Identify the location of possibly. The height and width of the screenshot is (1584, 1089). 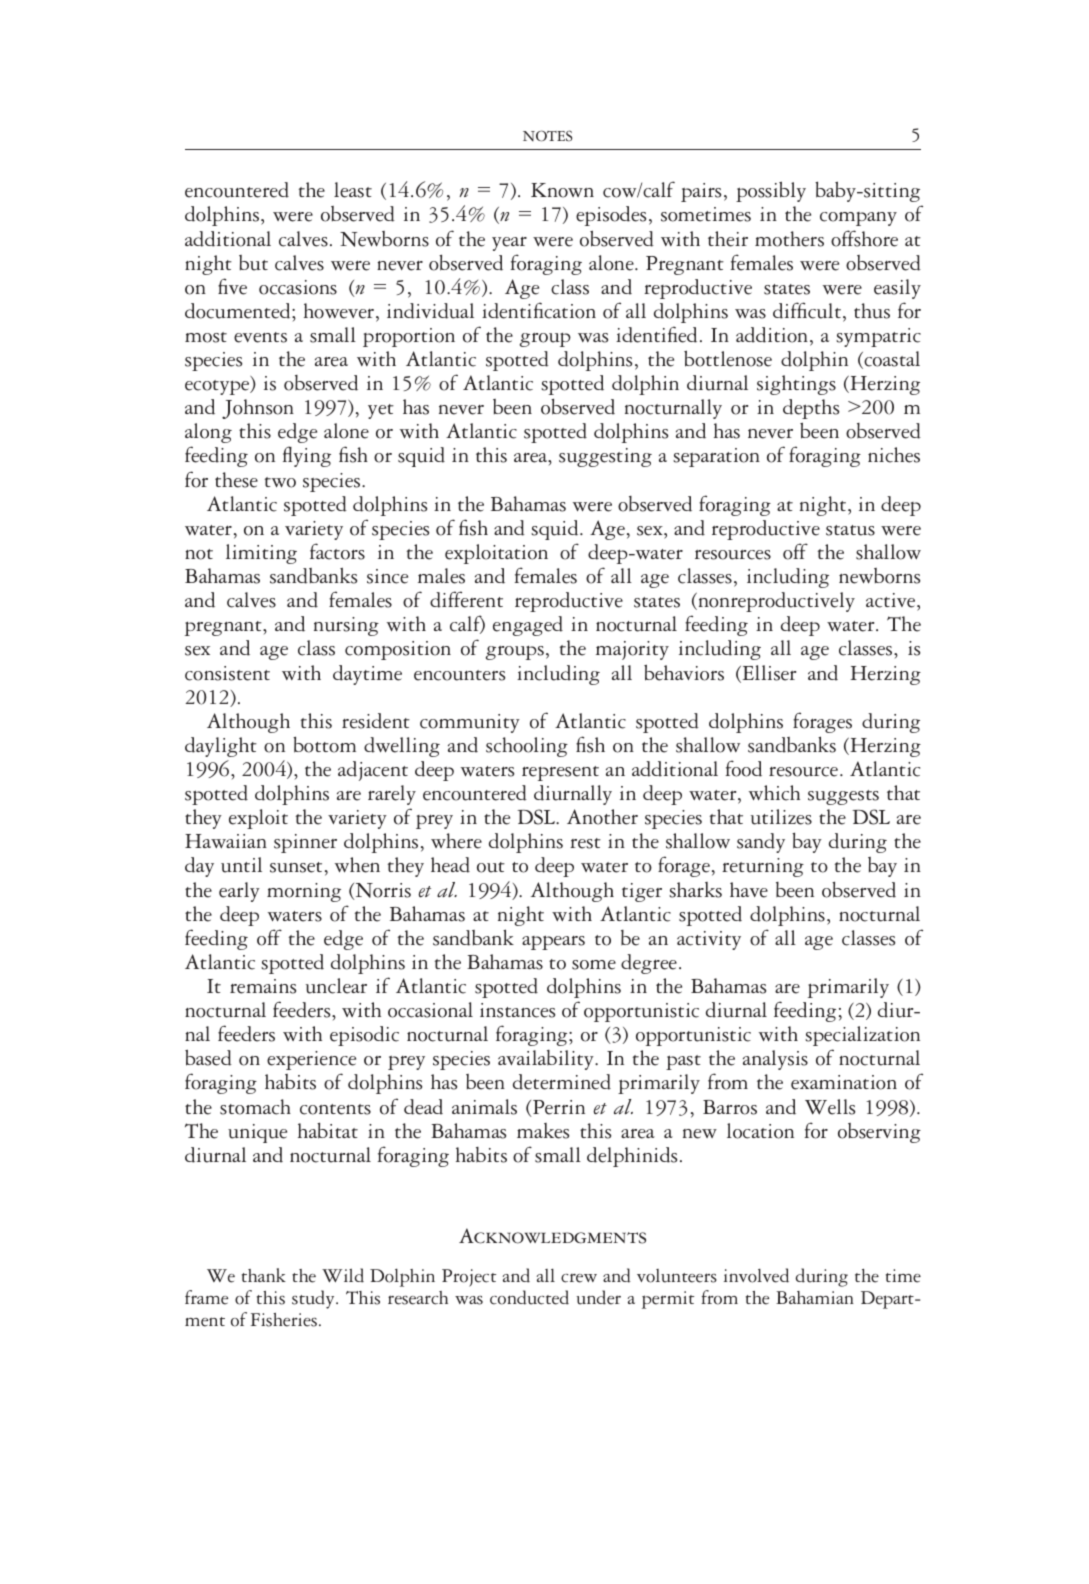
(771, 191).
